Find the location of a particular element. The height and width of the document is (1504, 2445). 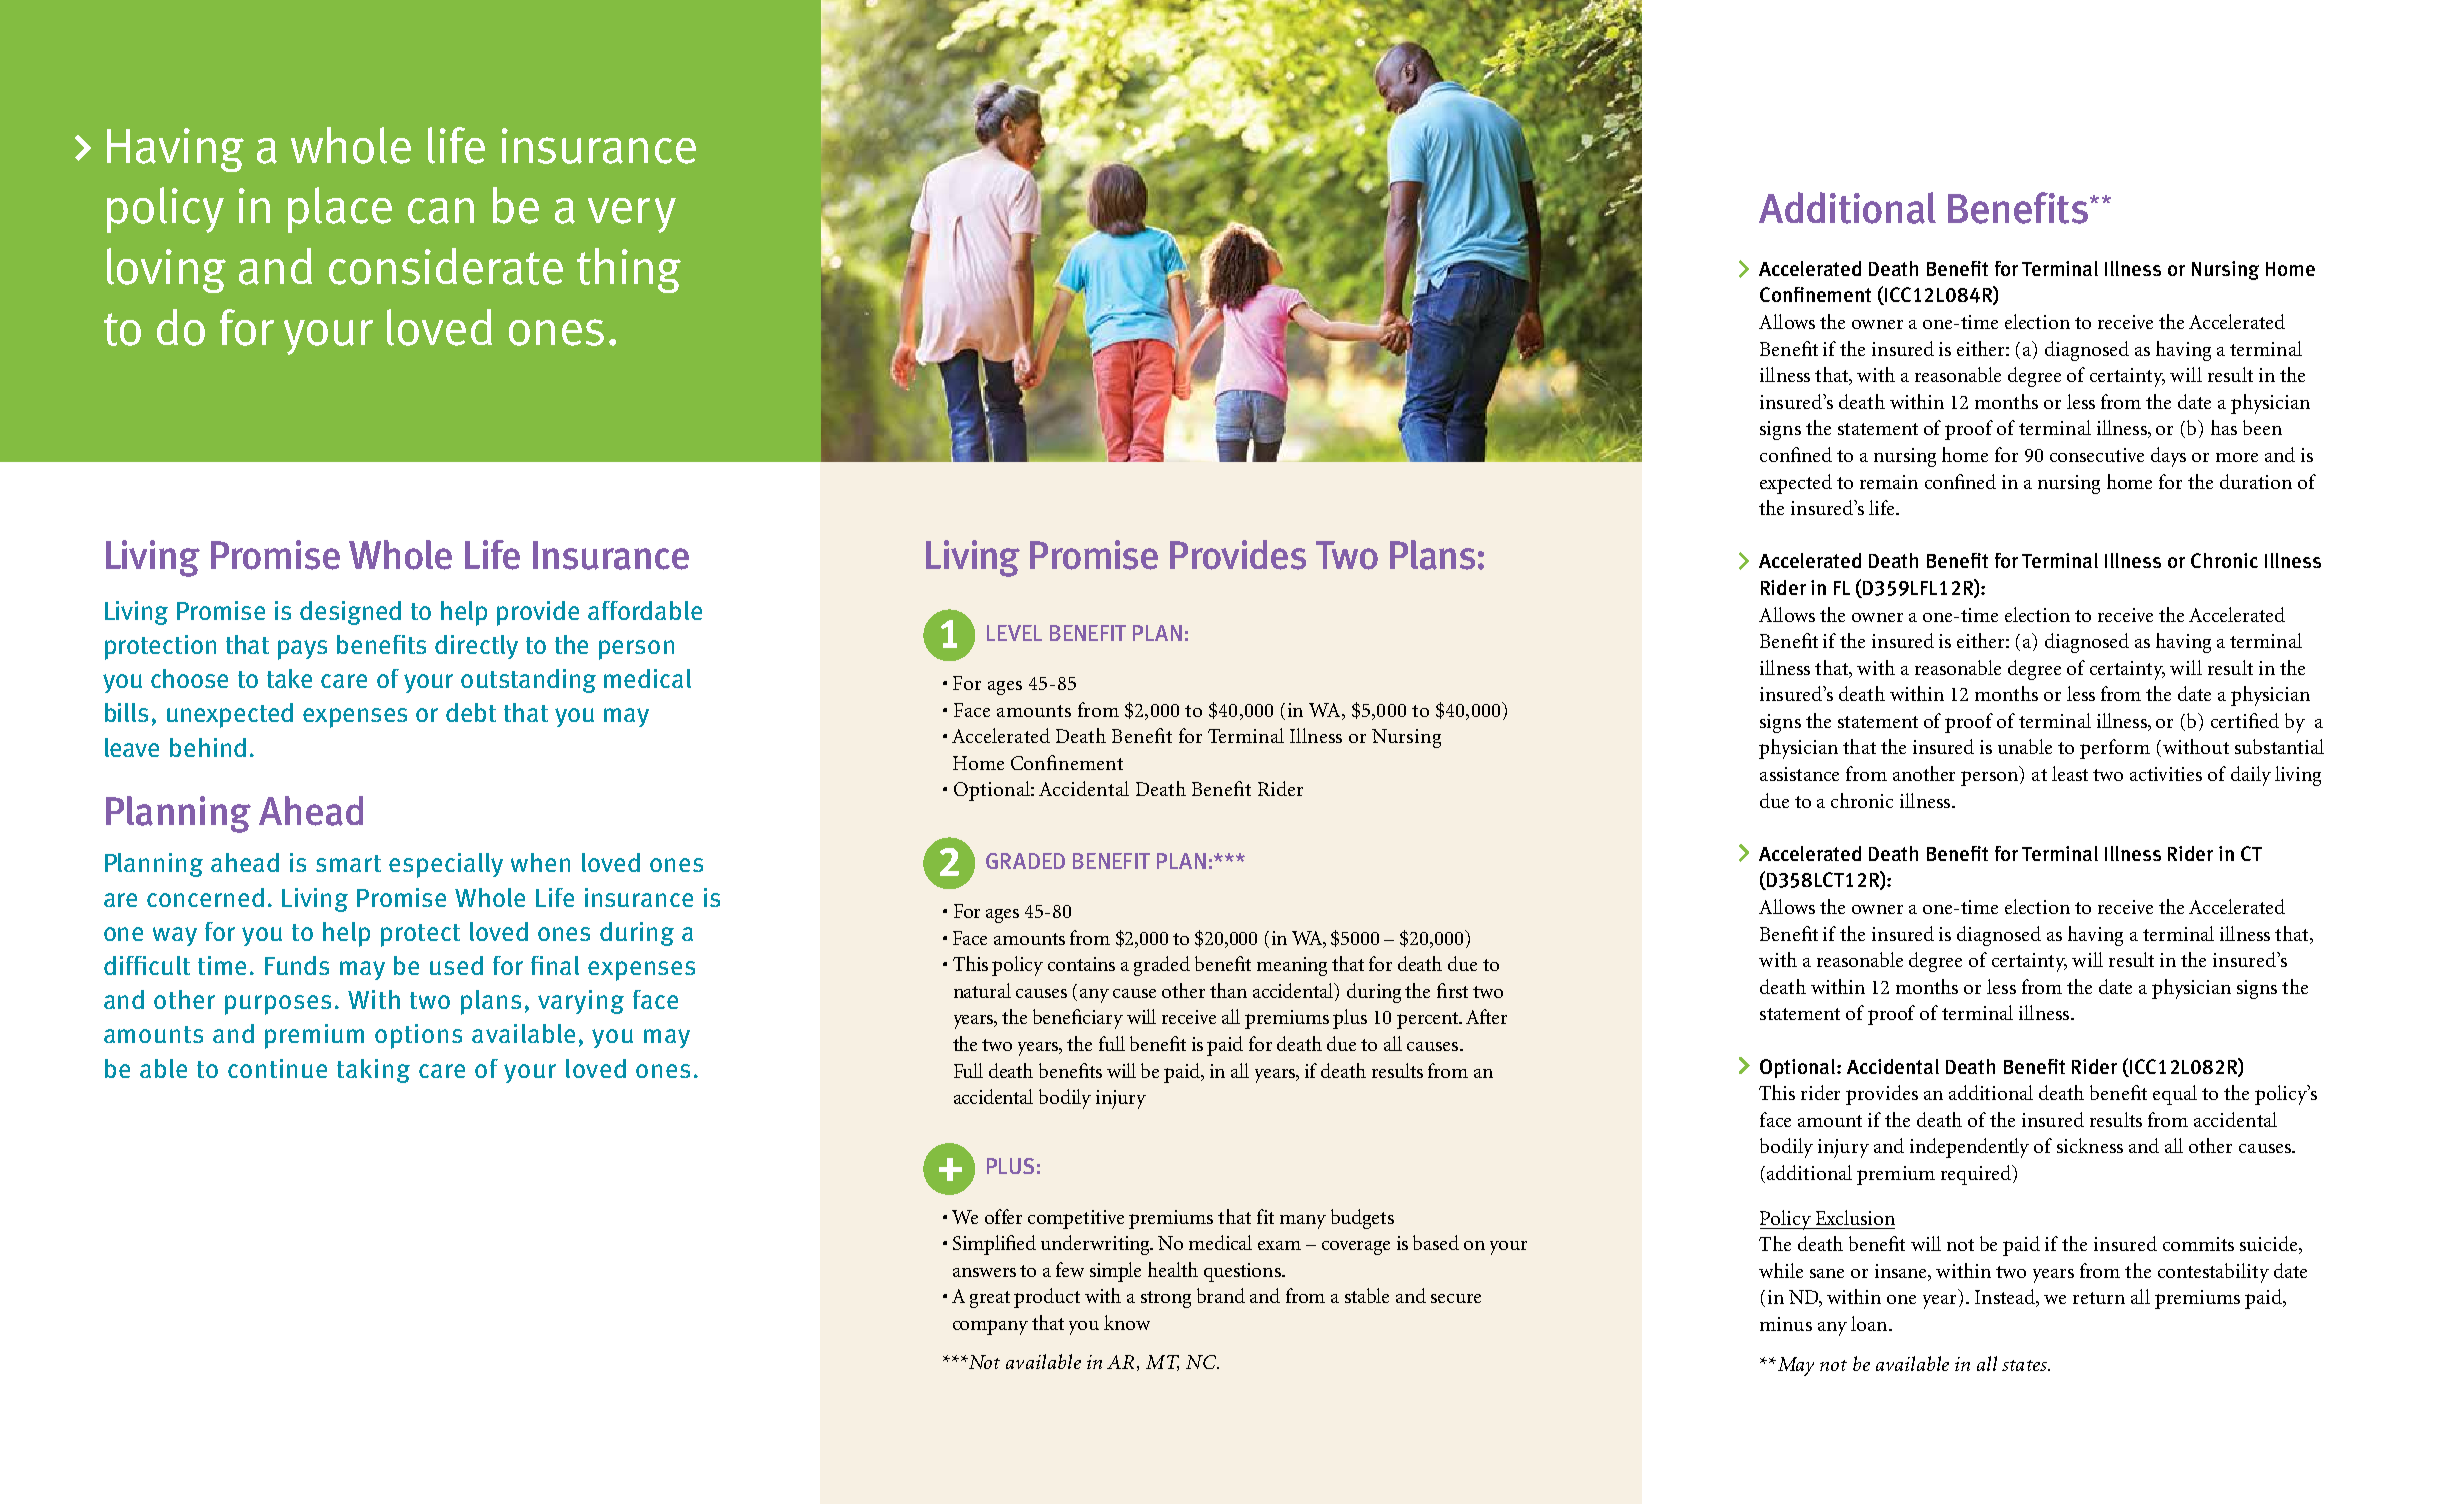

very is located at coordinates (632, 215).
